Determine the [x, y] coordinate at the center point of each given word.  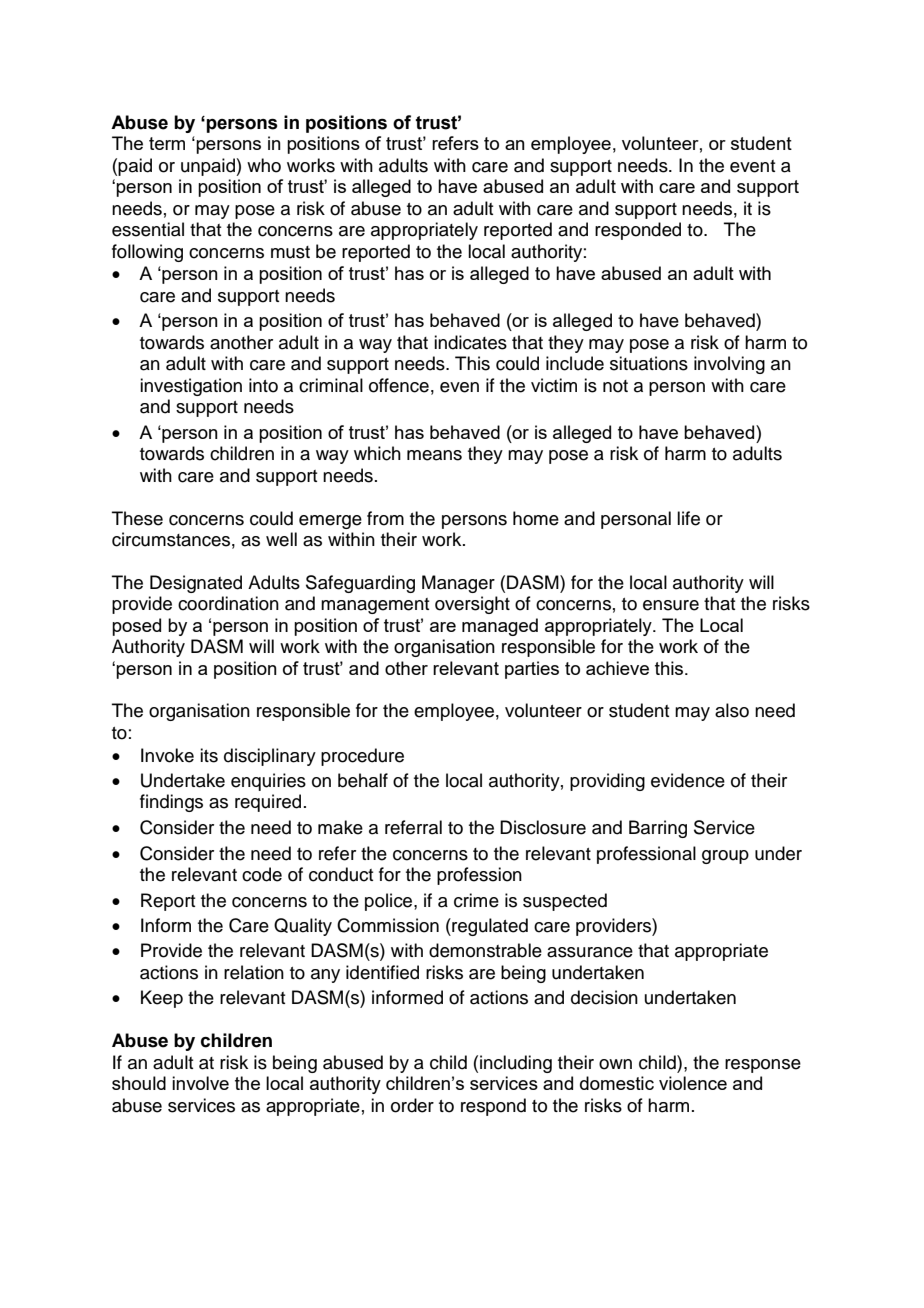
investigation [191, 387]
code [262, 874]
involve [200, 1083]
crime [476, 900]
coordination [228, 603]
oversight [472, 605]
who [264, 165]
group [725, 857]
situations [649, 363]
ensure [671, 605]
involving [729, 365]
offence [399, 385]
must [290, 252]
